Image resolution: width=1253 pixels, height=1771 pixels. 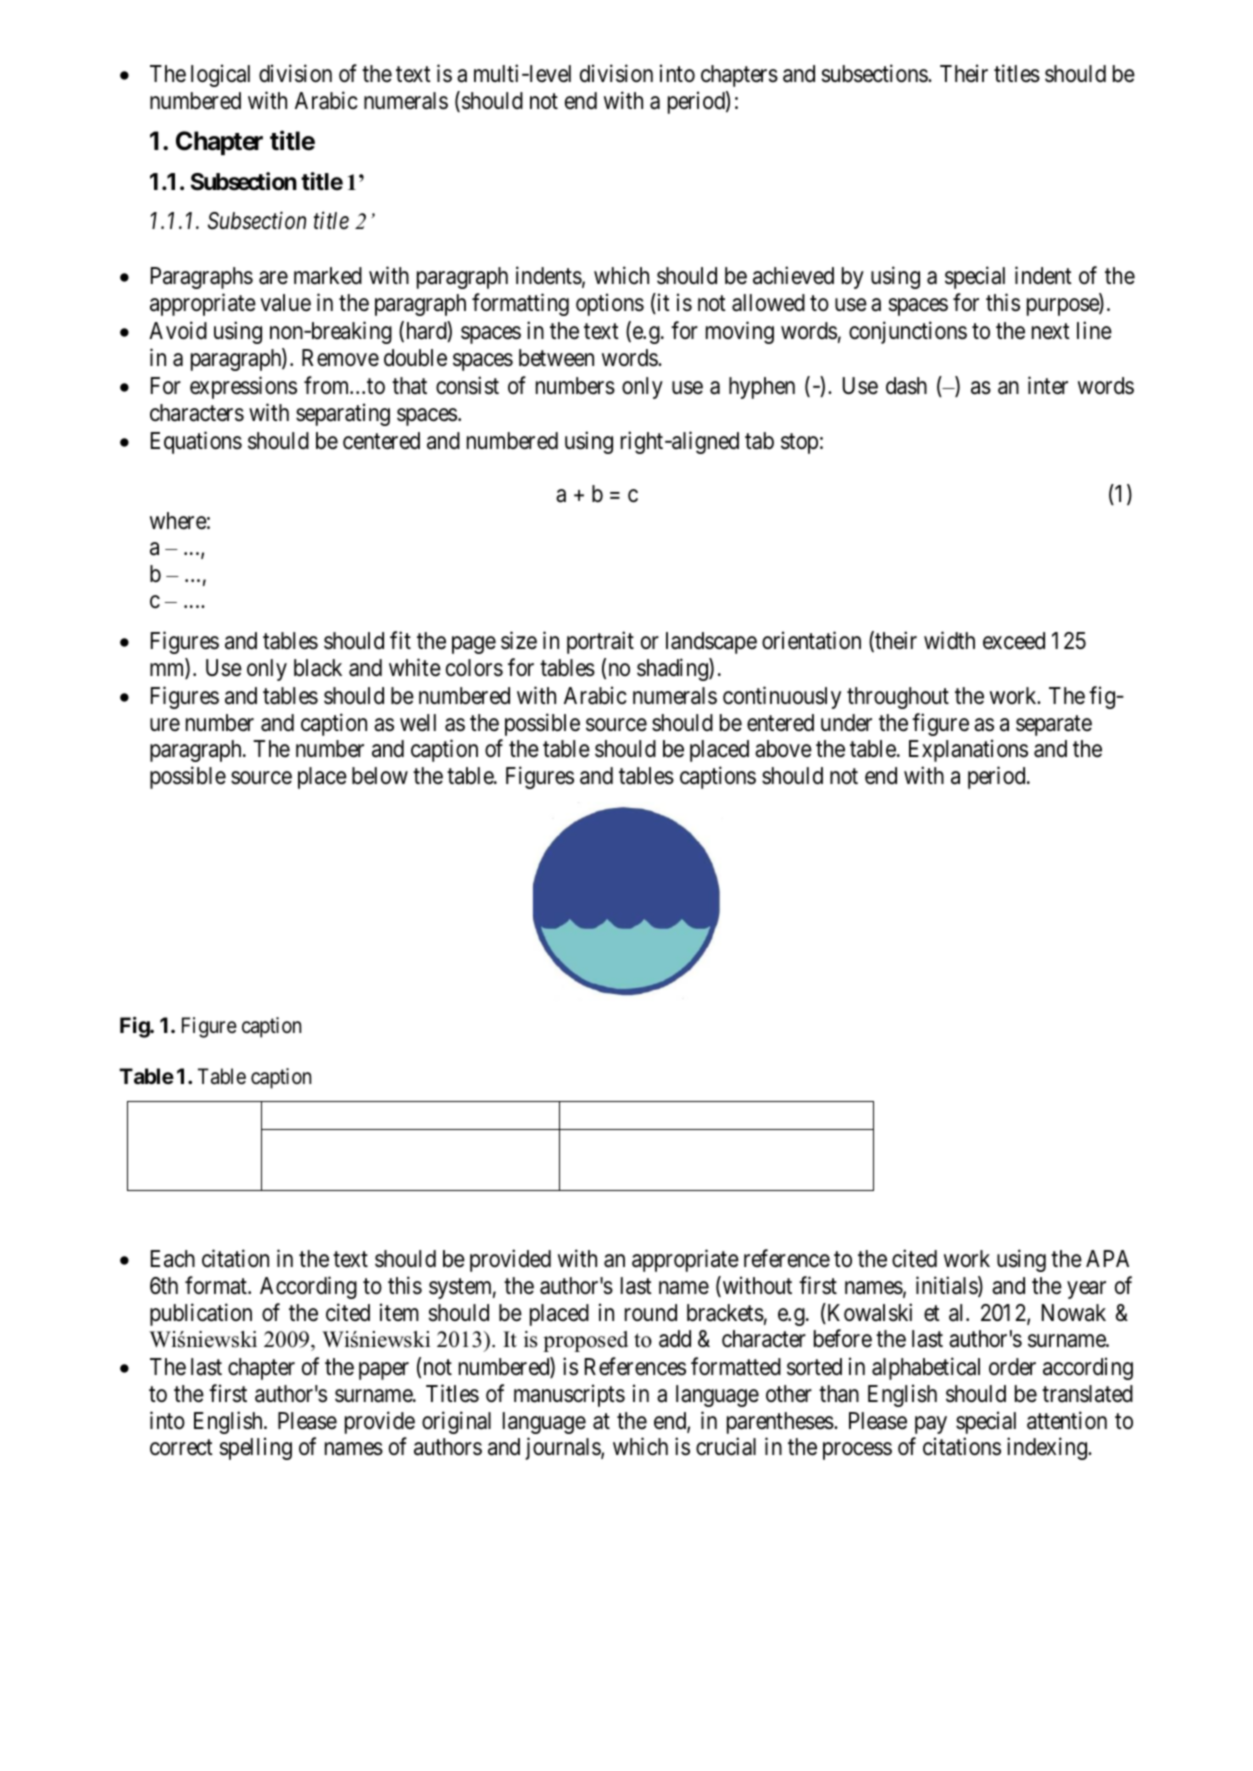 What do you see at coordinates (600, 643) in the document?
I see `portrait` at bounding box center [600, 643].
